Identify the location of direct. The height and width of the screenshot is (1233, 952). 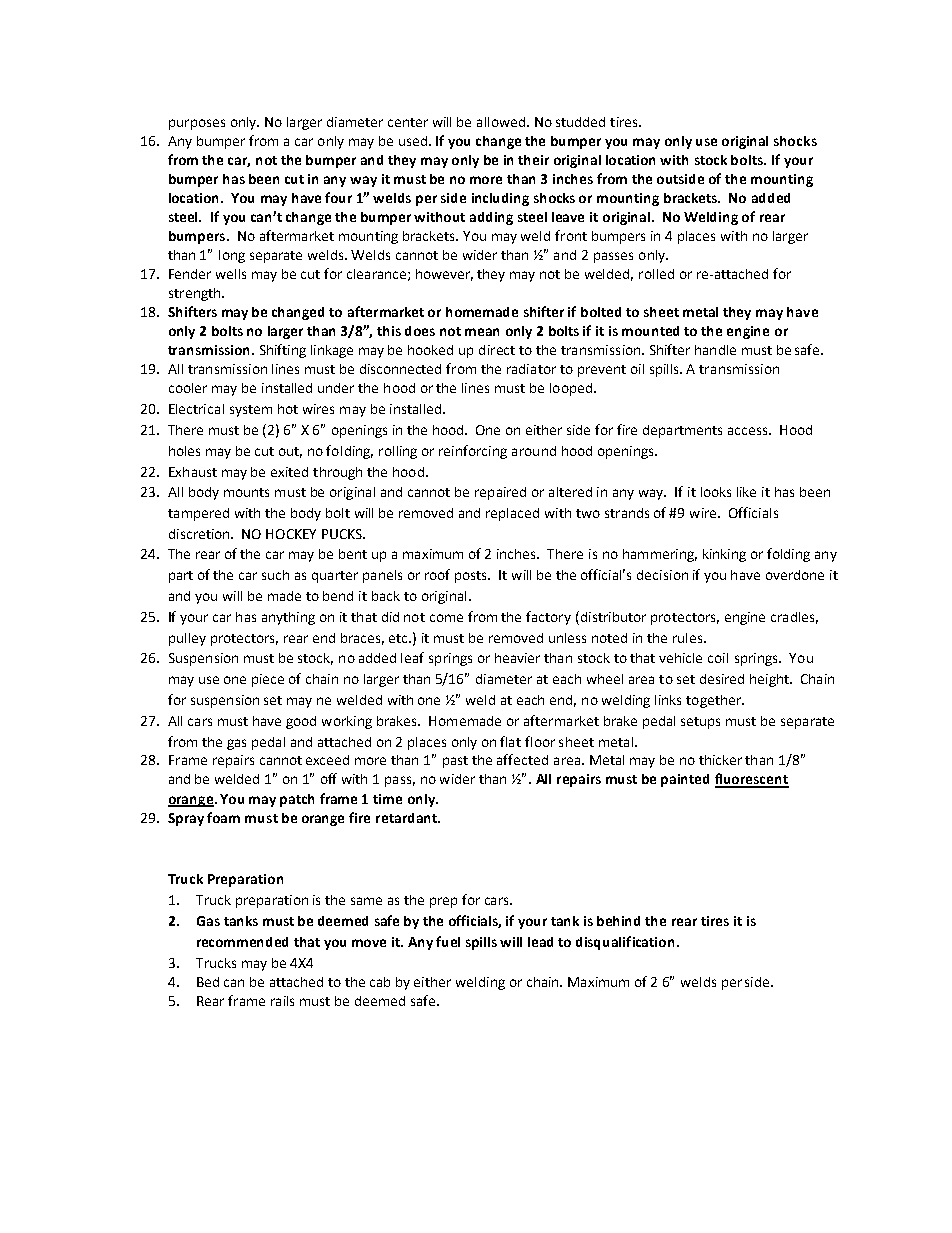
(497, 350).
